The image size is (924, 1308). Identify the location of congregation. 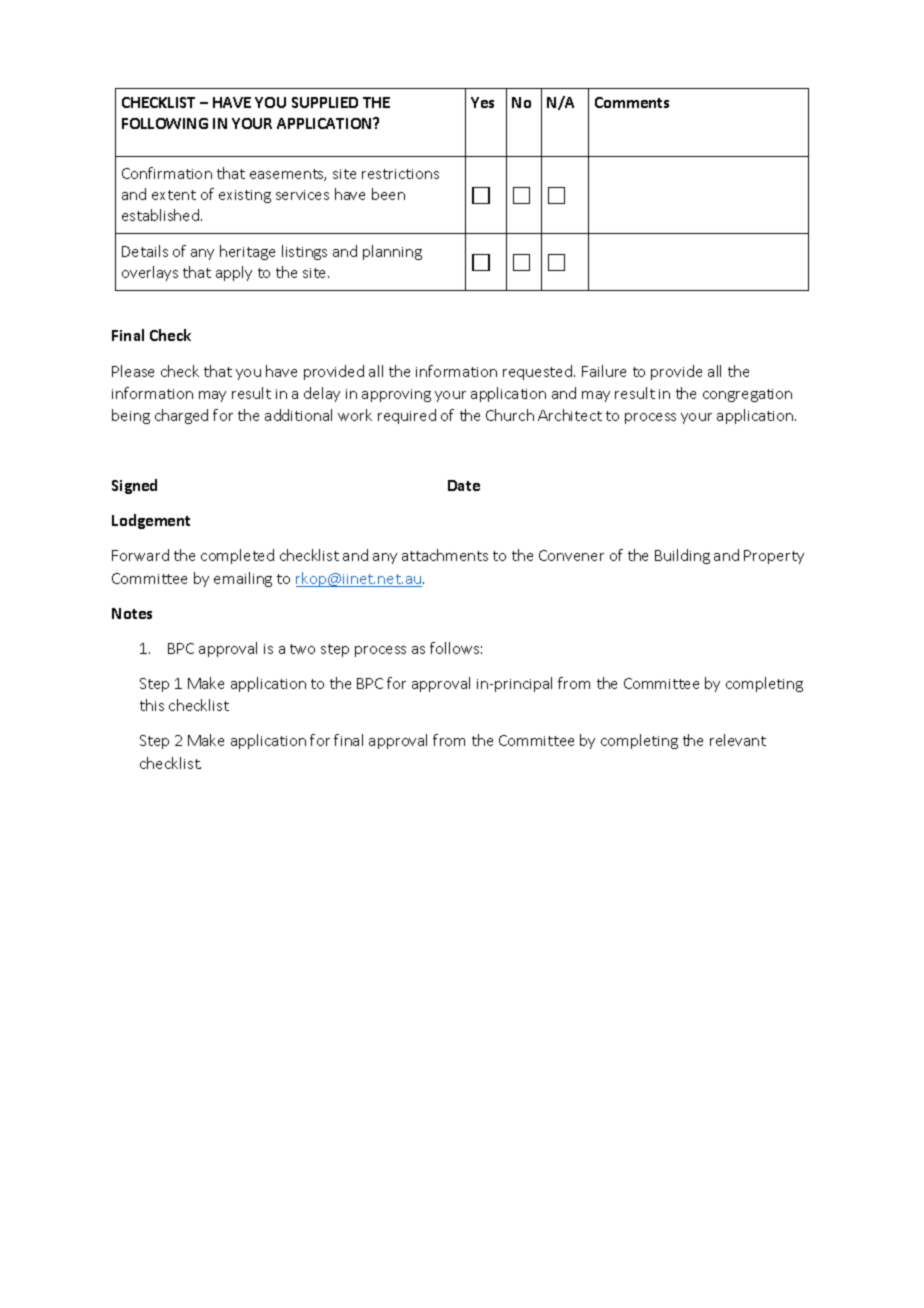
(747, 395).
